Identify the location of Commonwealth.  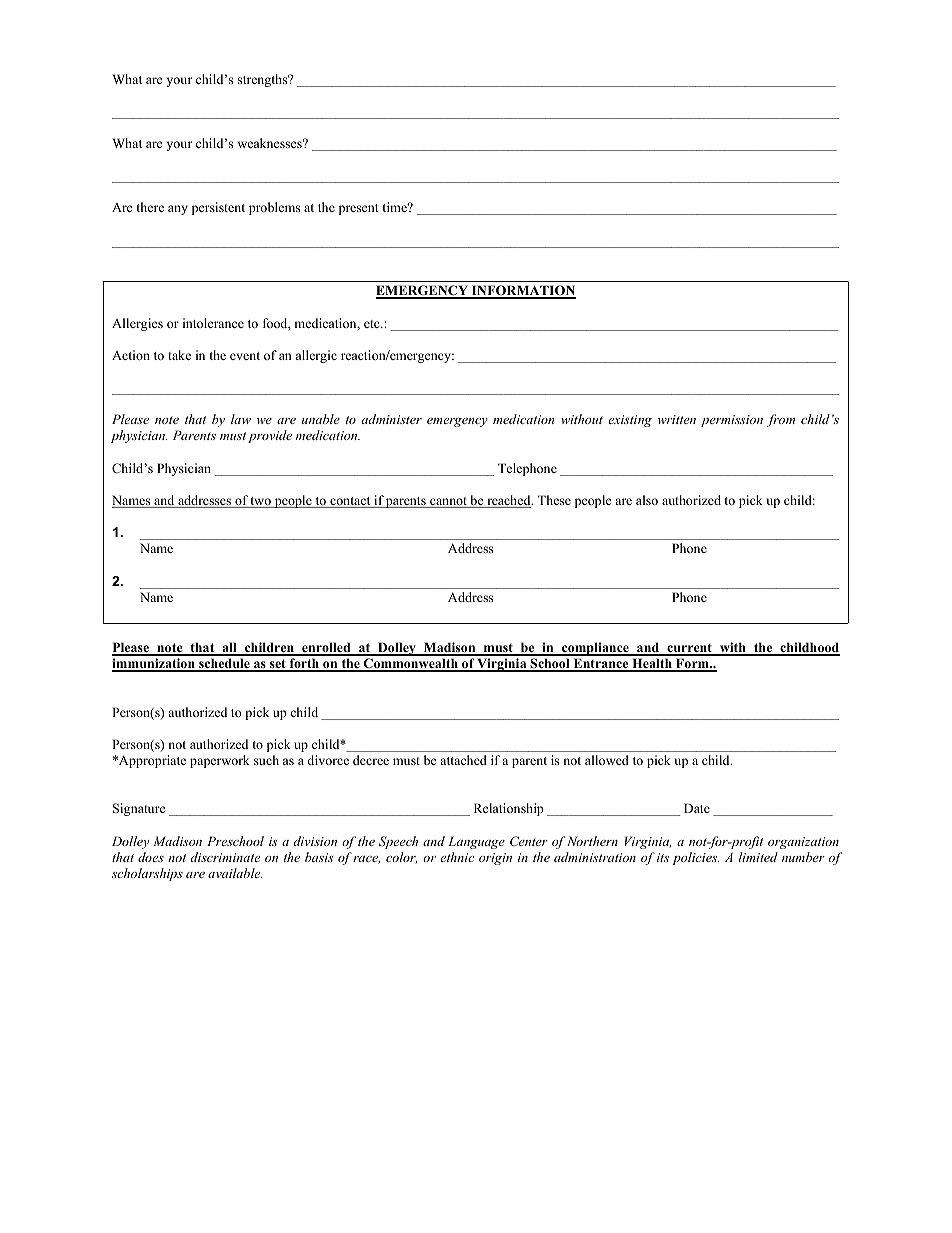
(411, 665).
